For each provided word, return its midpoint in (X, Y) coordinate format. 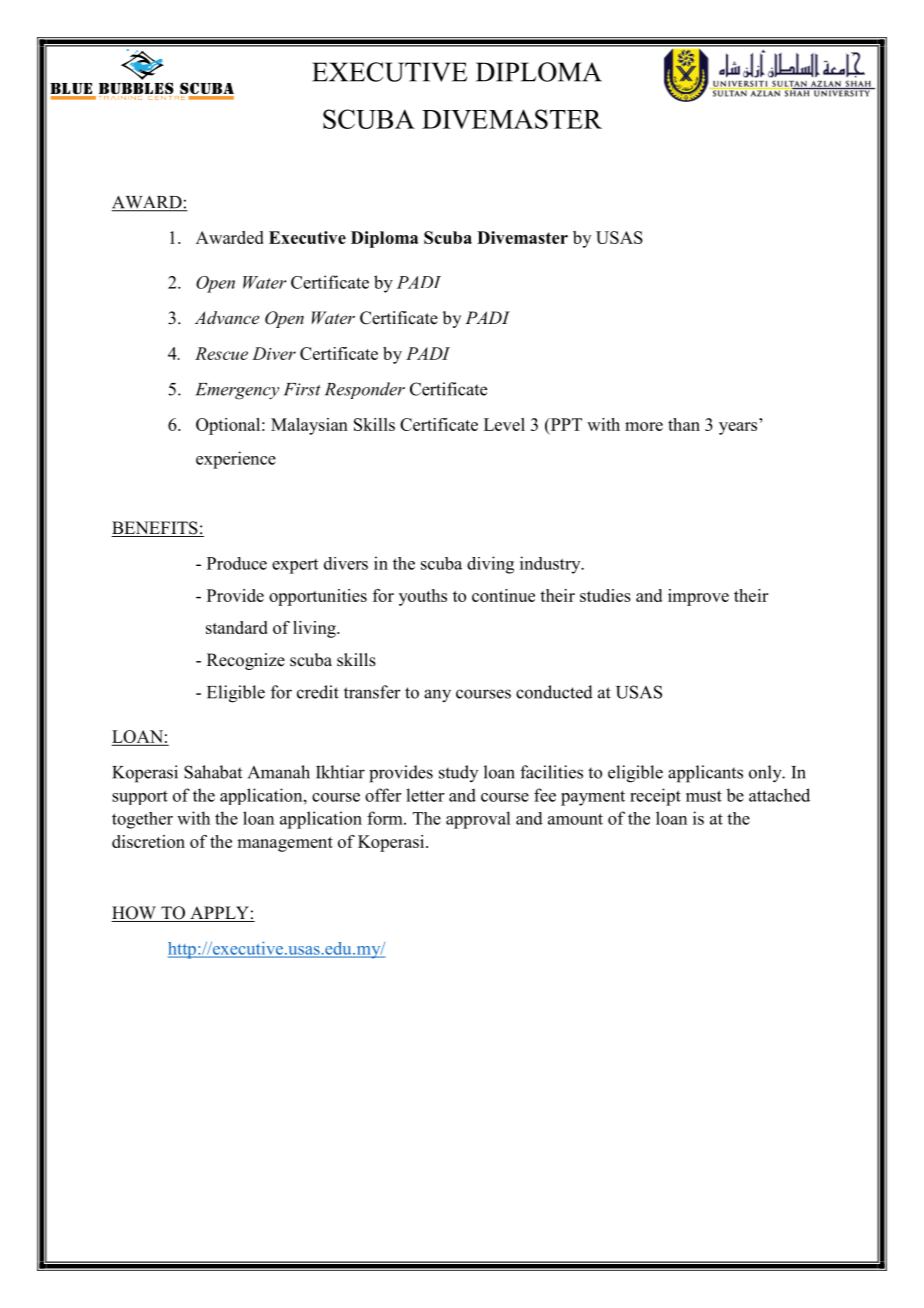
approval (478, 820)
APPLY (219, 912)
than (684, 424)
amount (575, 819)
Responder (365, 390)
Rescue (221, 353)
